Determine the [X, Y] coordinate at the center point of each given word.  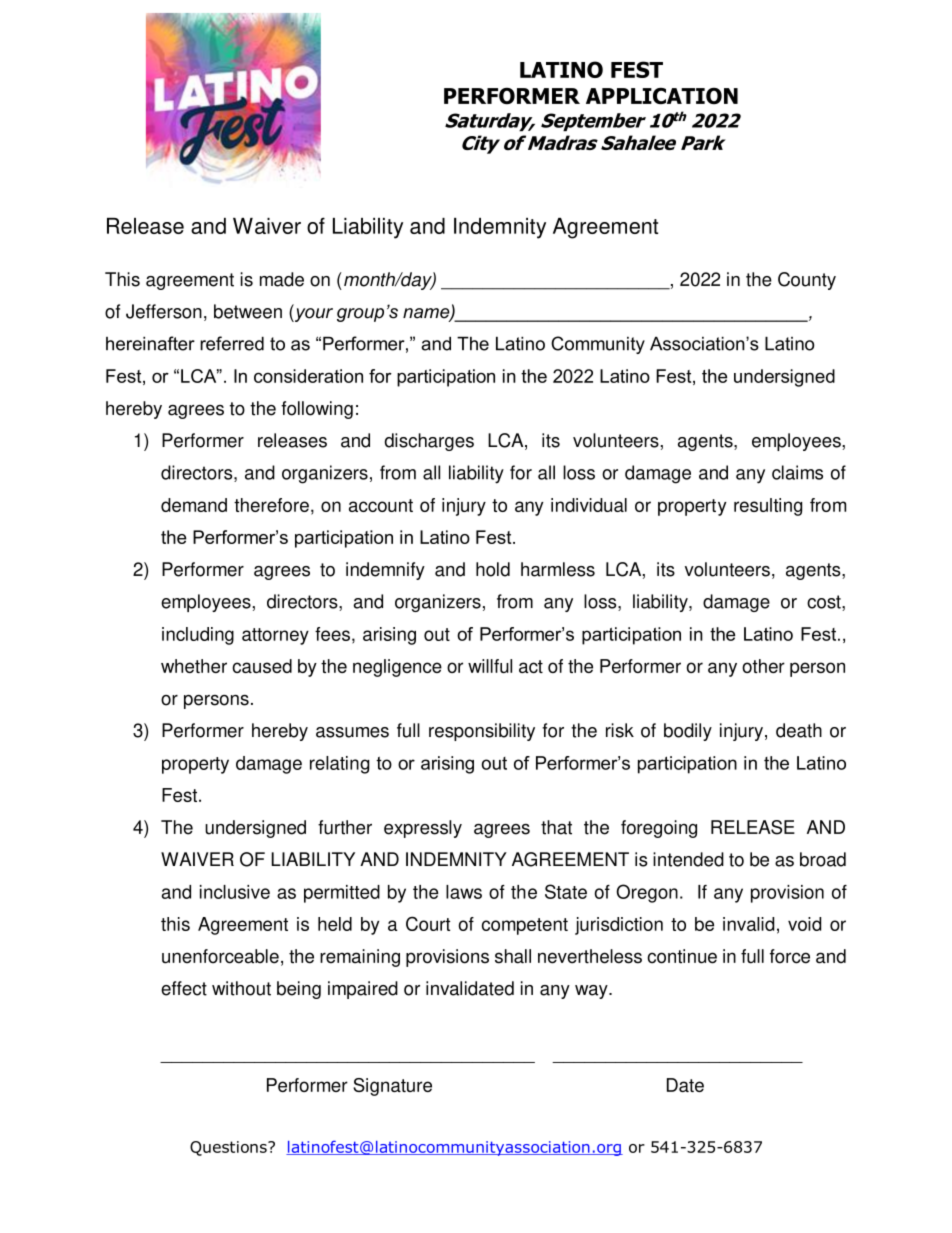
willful [490, 666]
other [763, 666]
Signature [392, 1087]
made [282, 279]
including [198, 636]
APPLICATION [662, 95]
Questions [229, 1148]
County [807, 281]
